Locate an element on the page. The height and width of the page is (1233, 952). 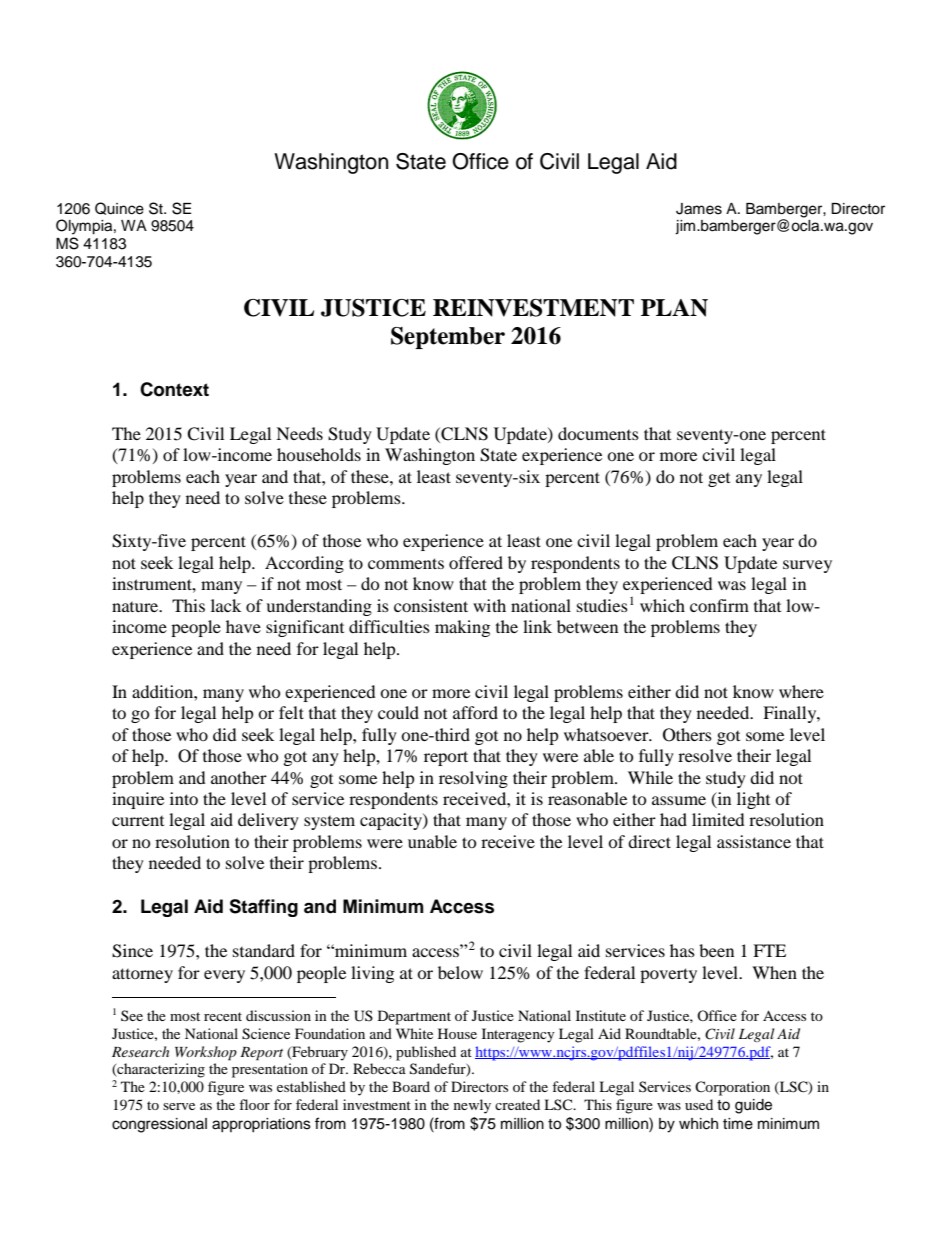
Context is located at coordinates (174, 389).
